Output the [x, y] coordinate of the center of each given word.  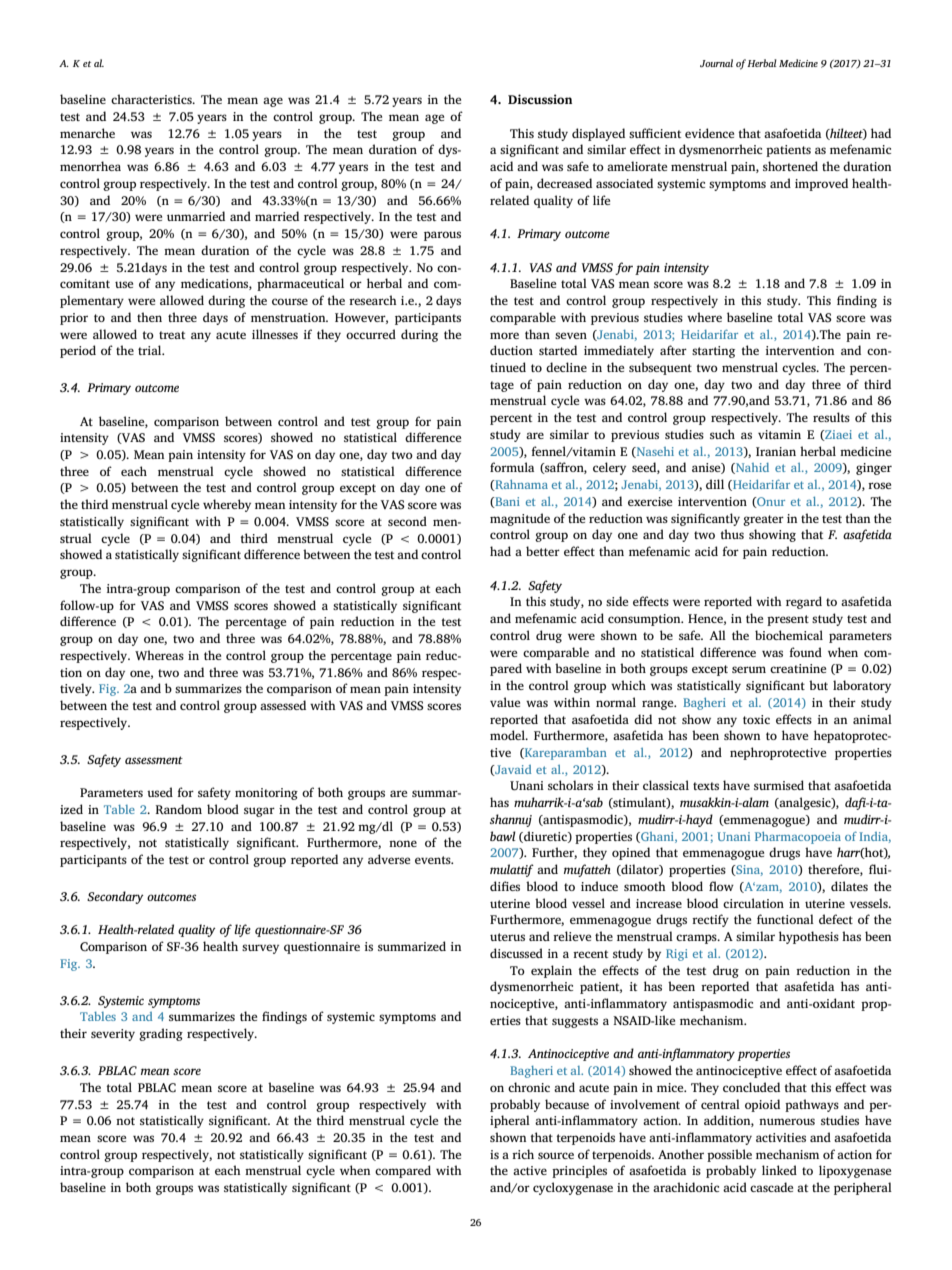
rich [523, 1154]
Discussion [540, 99]
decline [566, 367]
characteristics [152, 99]
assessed [283, 705]
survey [260, 949]
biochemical [789, 635]
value [505, 702]
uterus [507, 937]
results [831, 417]
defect [836, 919]
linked [779, 1170]
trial [151, 350]
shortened [790, 166]
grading [161, 1034]
